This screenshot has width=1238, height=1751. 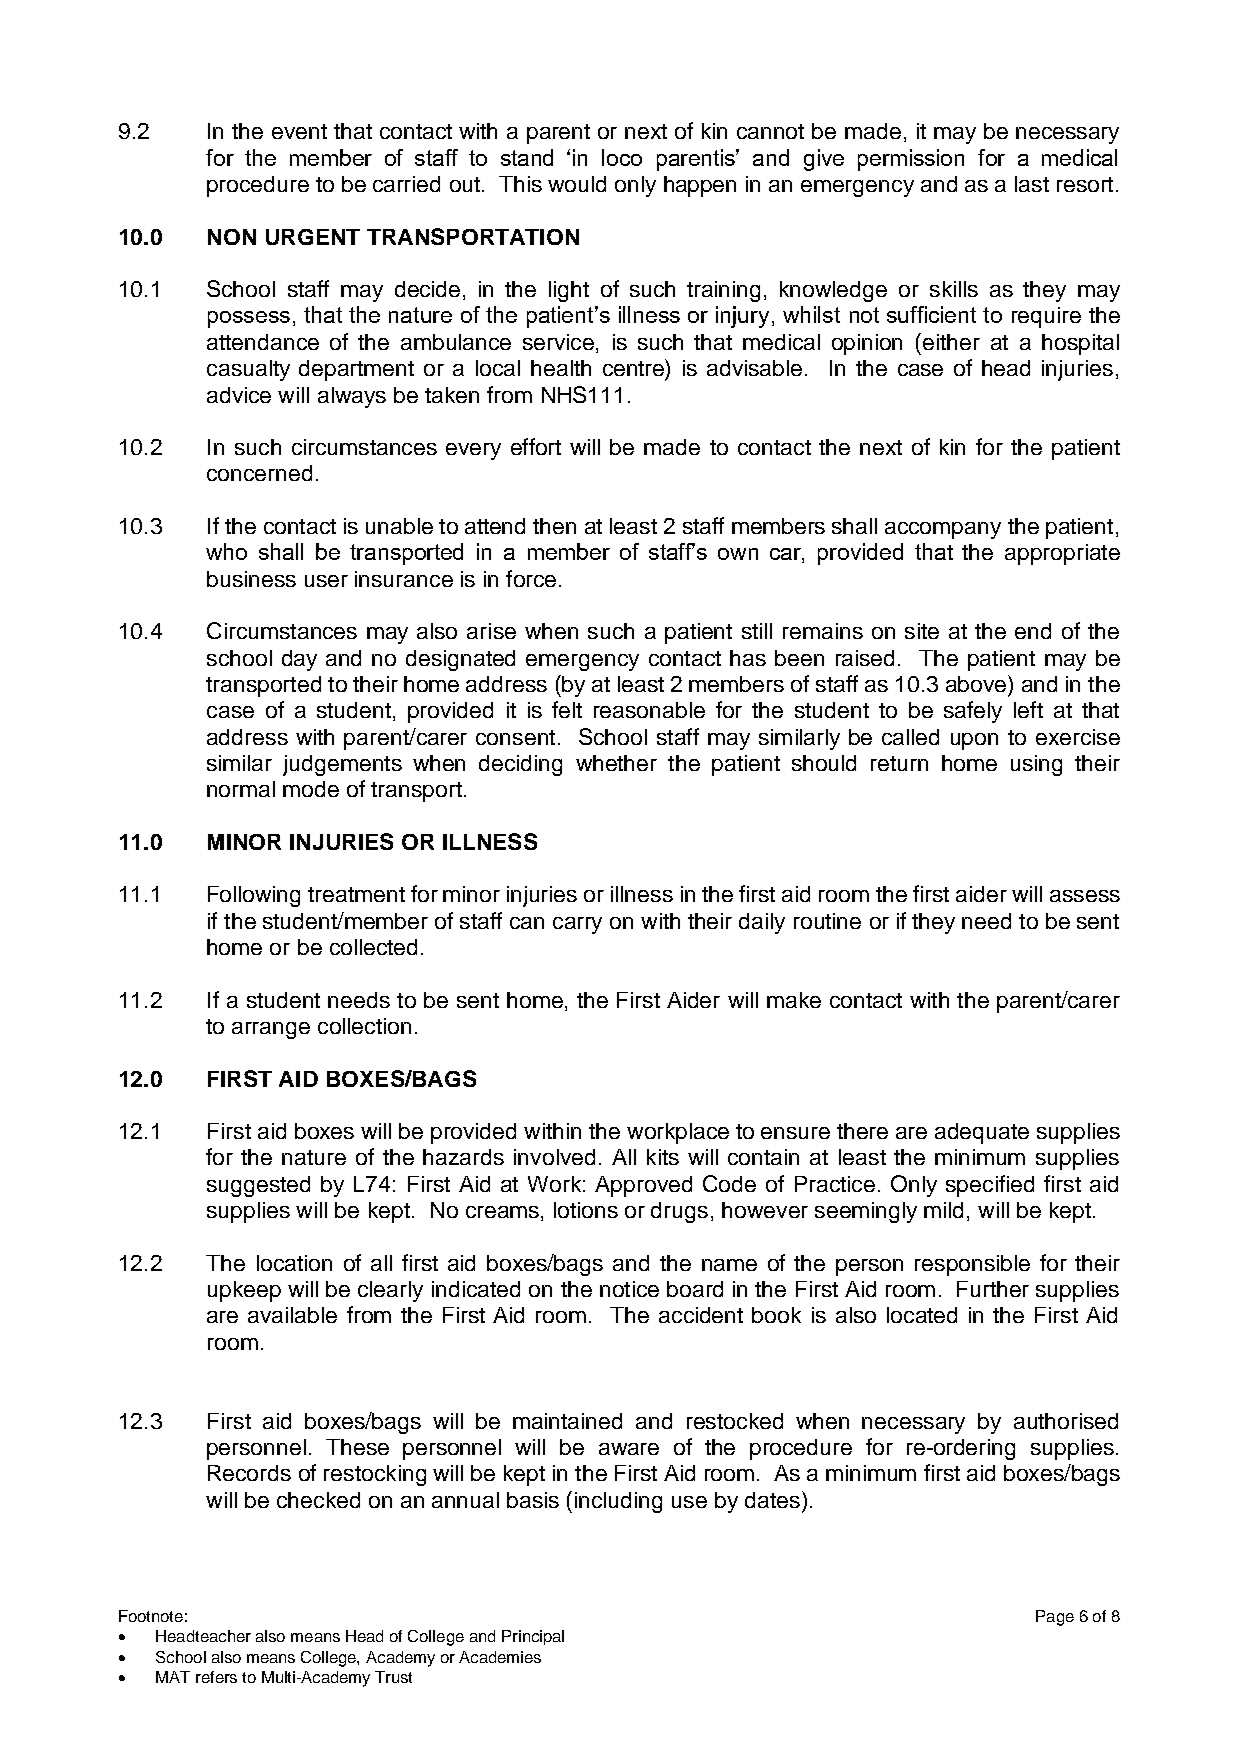 I want to click on notice, so click(x=629, y=1289).
